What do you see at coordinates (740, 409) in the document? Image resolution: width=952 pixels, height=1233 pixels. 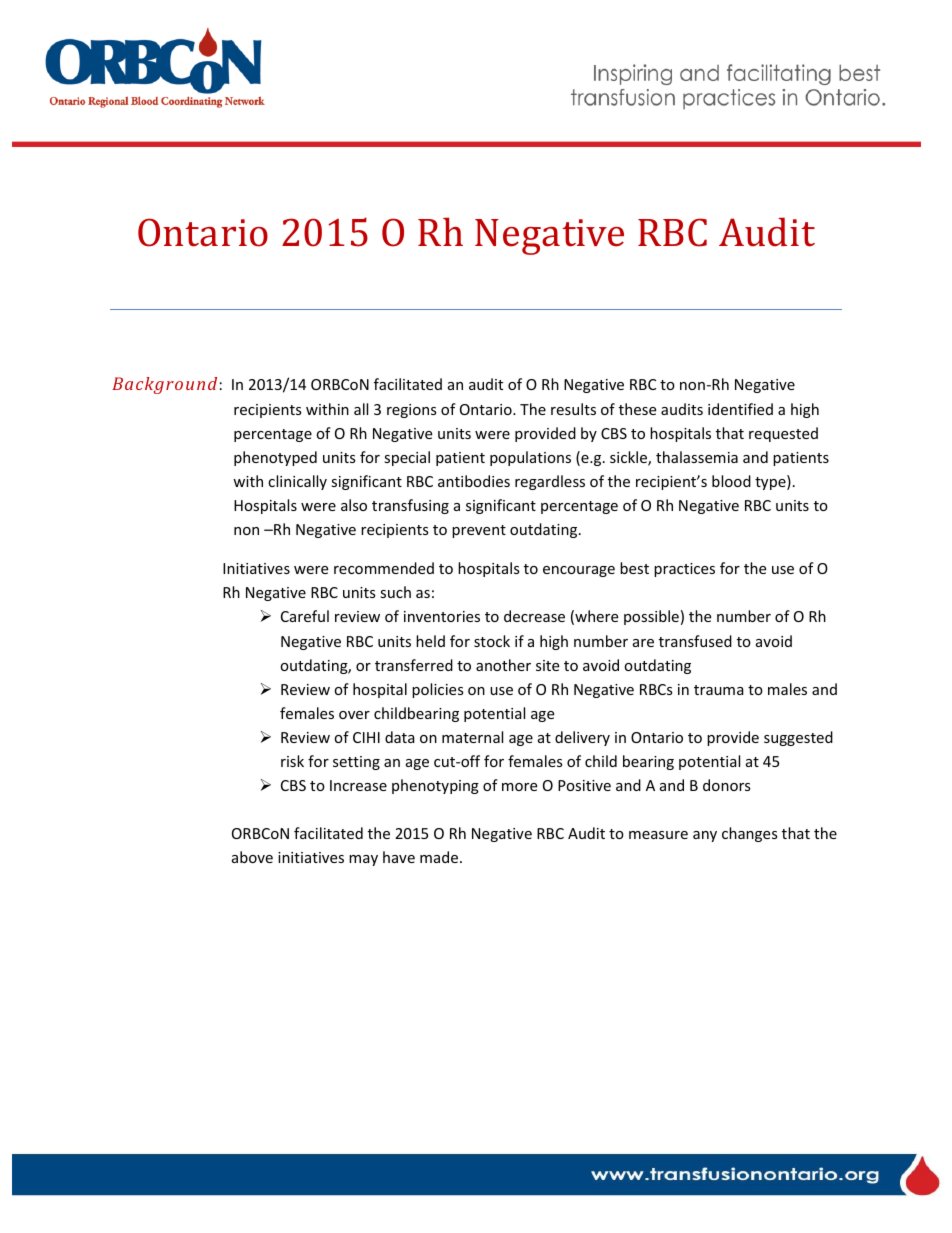 I see `identified` at bounding box center [740, 409].
